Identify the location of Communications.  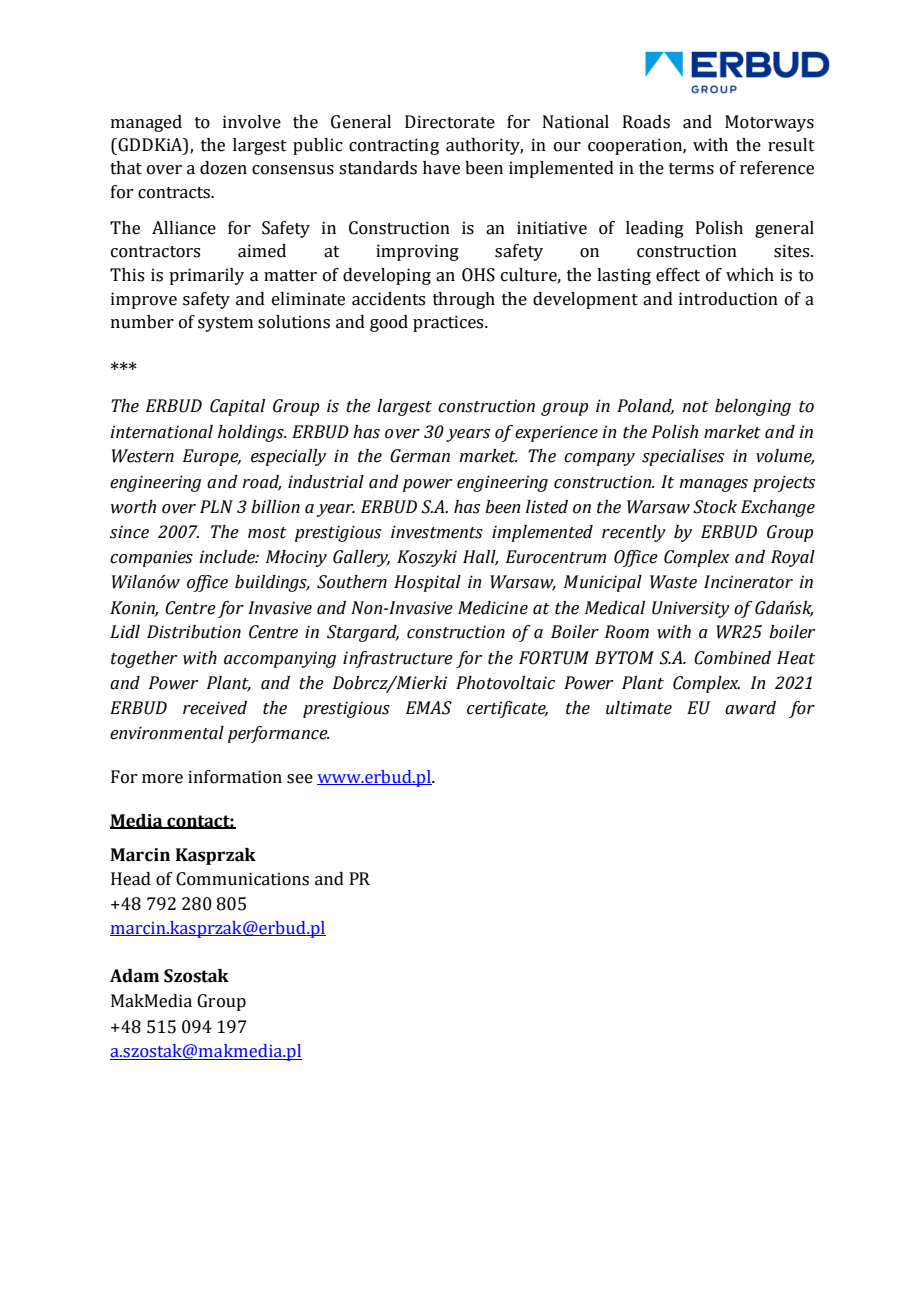
(242, 879).
